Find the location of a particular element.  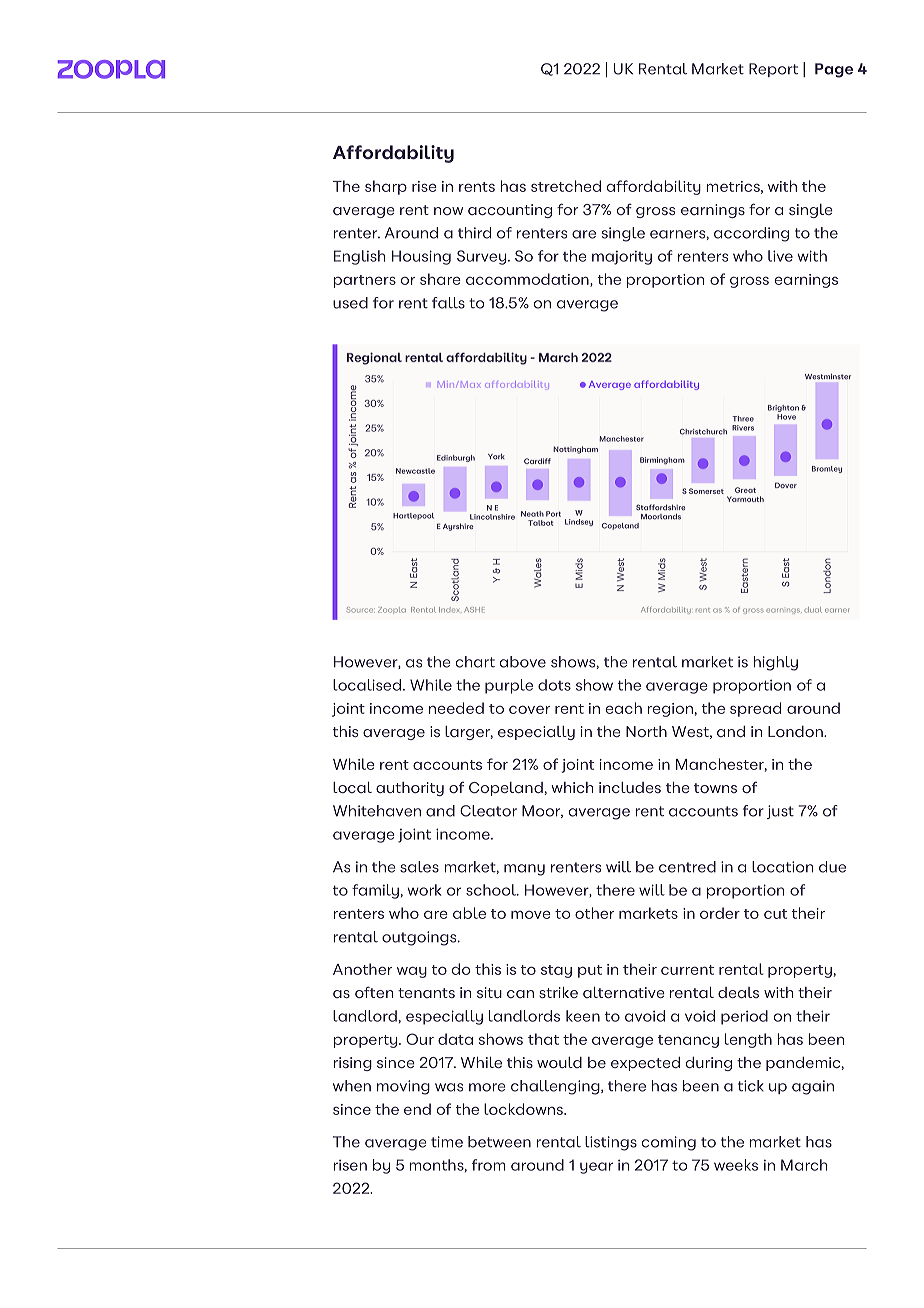

end is located at coordinates (417, 1109).
